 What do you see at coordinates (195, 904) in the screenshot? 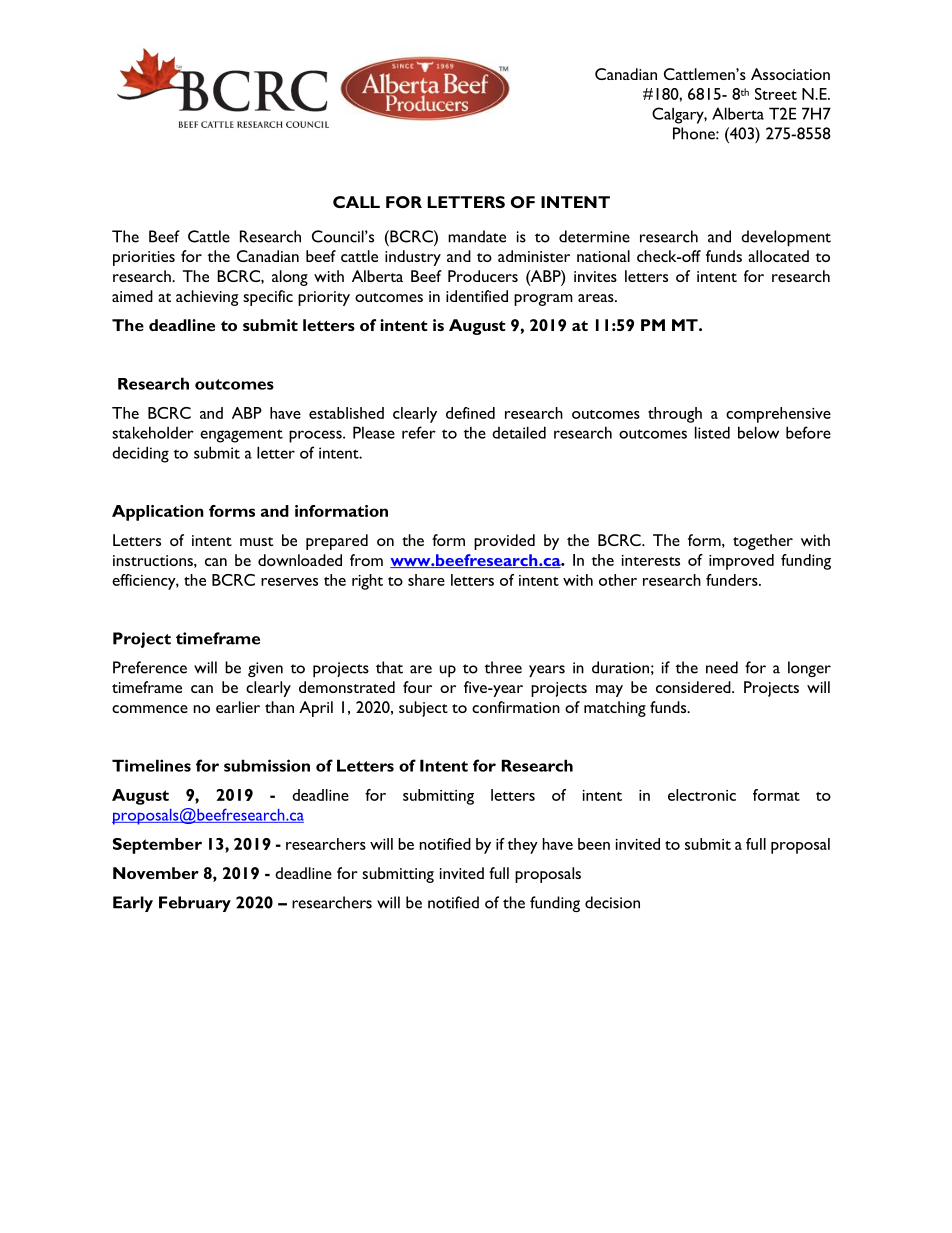
I see `February` at bounding box center [195, 904].
